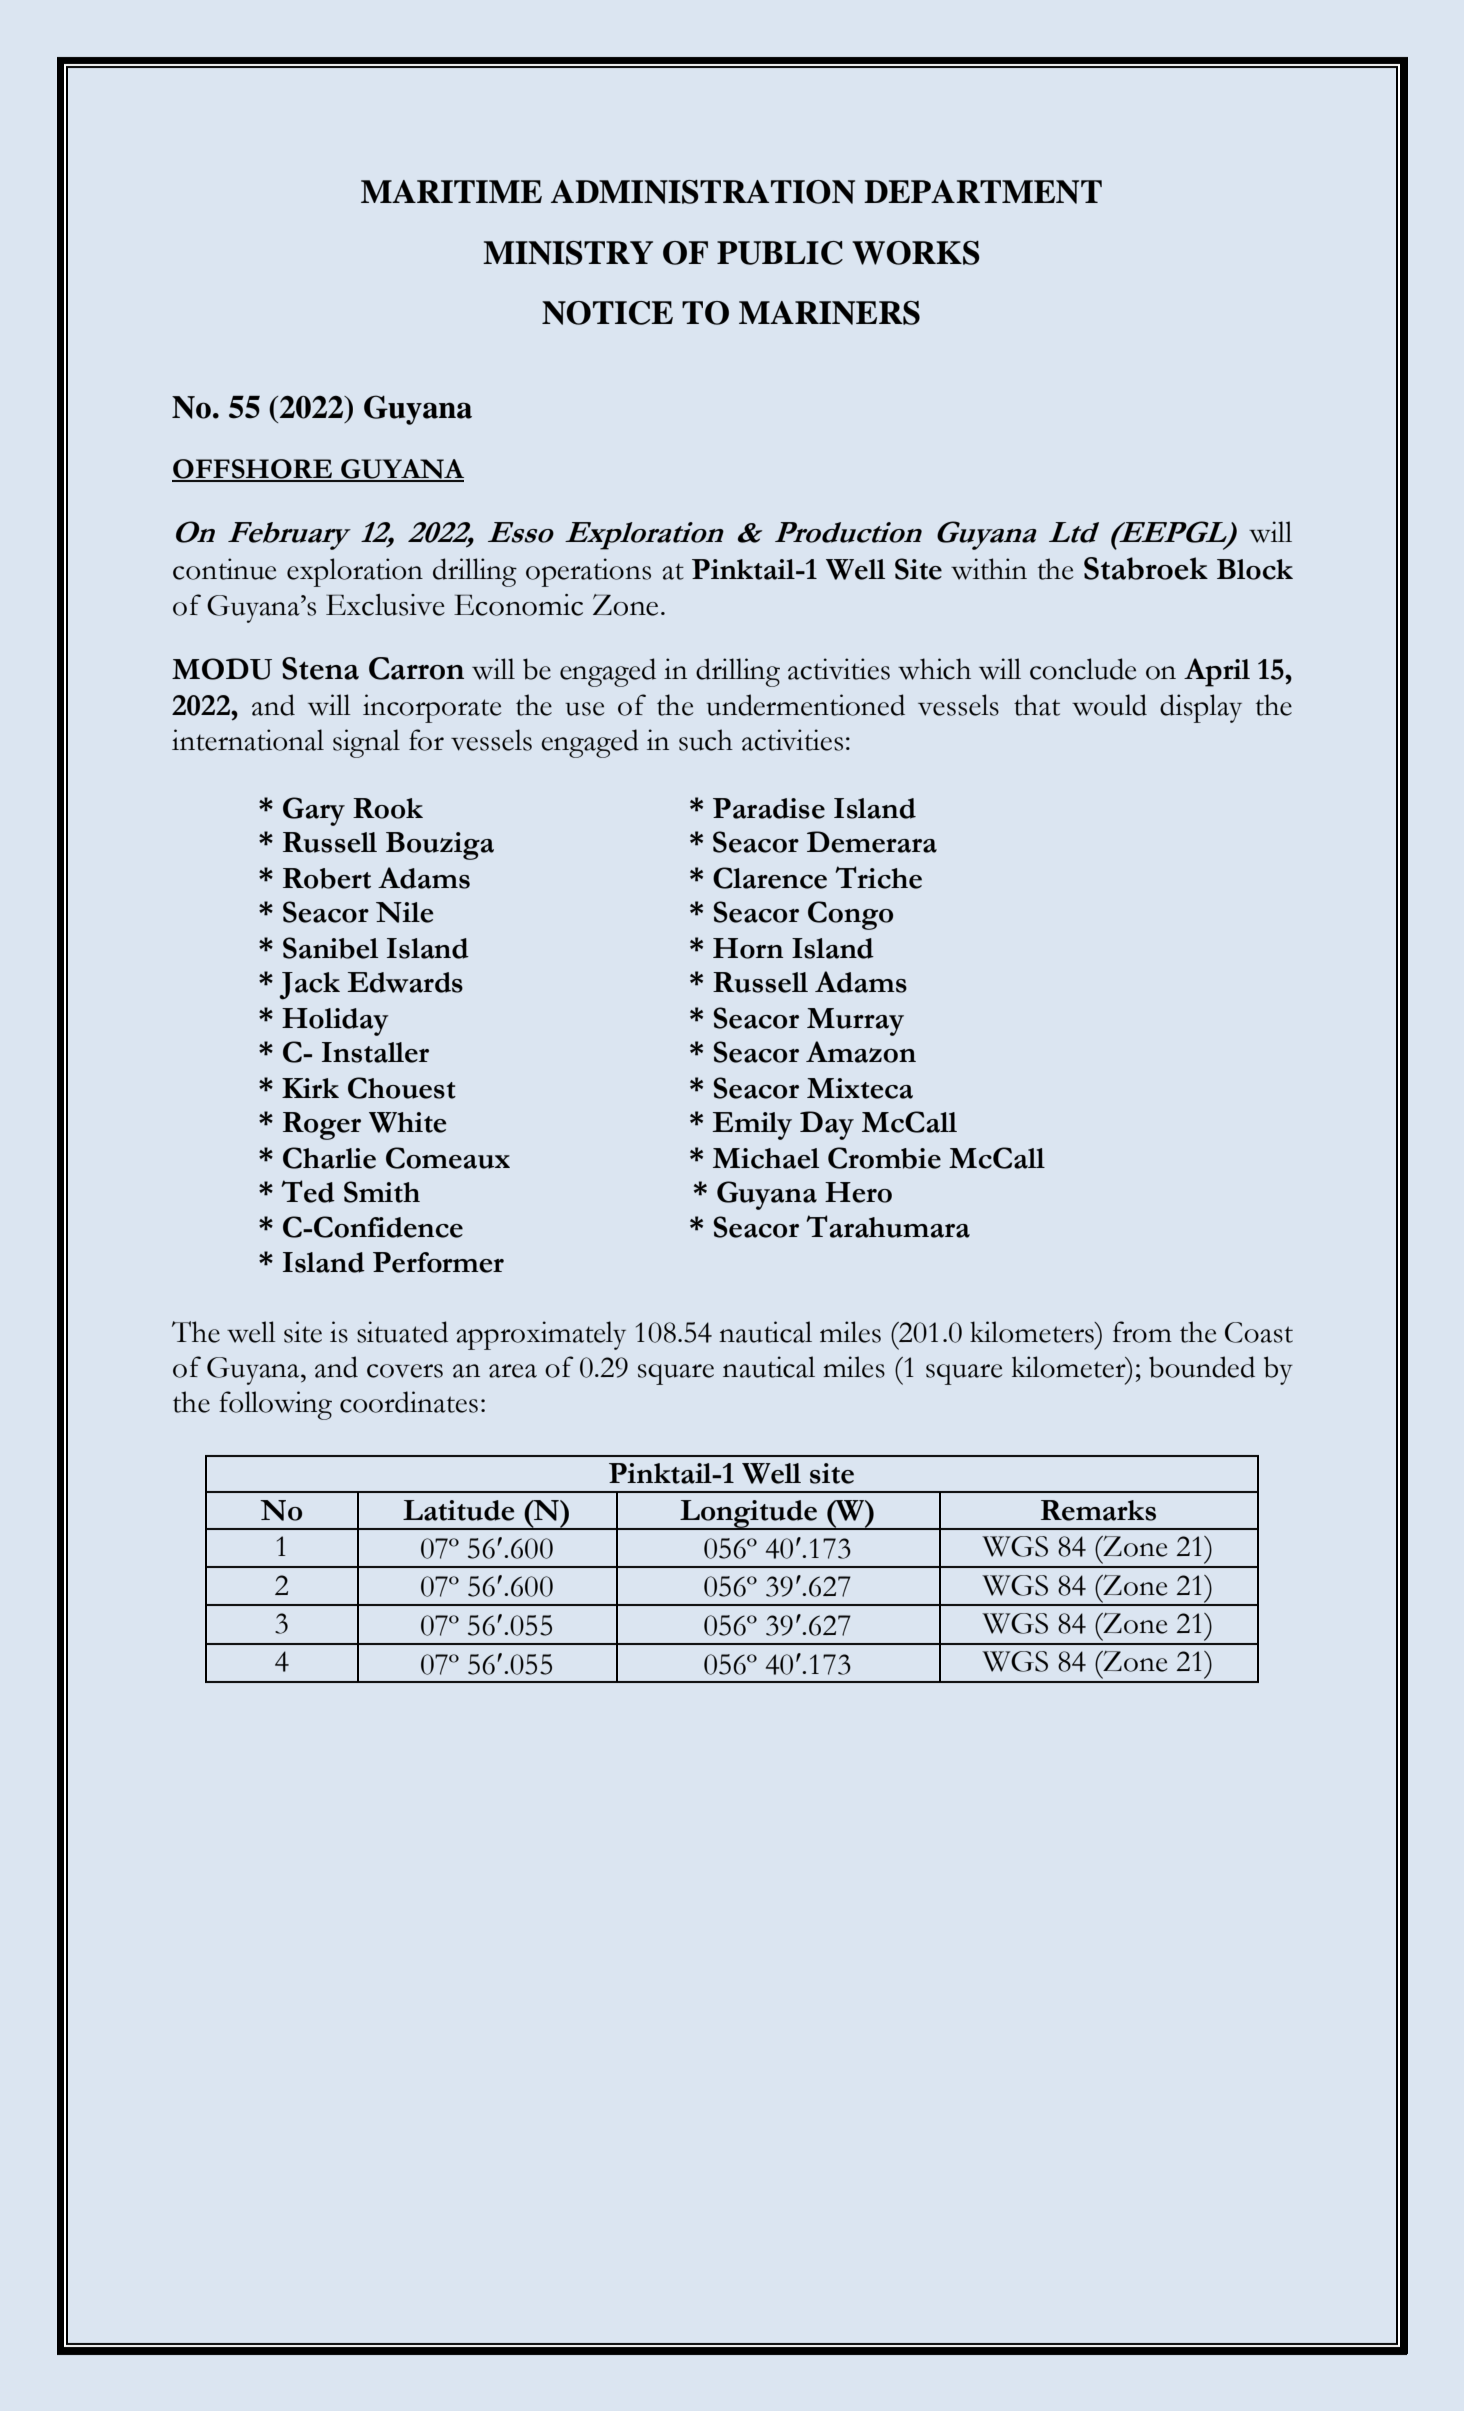  What do you see at coordinates (770, 878) in the screenshot?
I see `Clarence` at bounding box center [770, 878].
